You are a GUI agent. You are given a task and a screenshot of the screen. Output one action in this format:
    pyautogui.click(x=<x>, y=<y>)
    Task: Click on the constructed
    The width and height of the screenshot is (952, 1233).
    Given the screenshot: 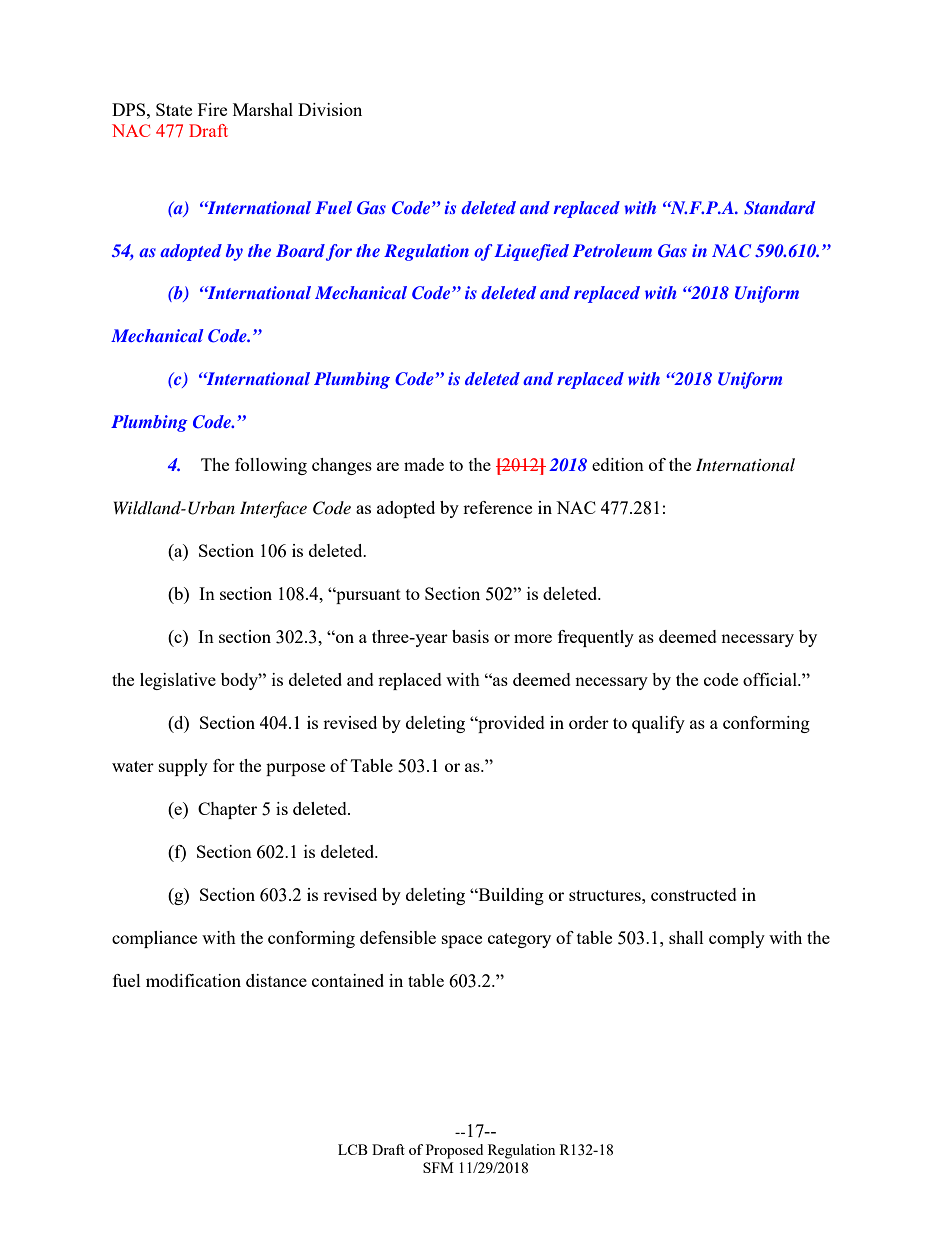 What is the action you would take?
    pyautogui.click(x=694, y=894)
